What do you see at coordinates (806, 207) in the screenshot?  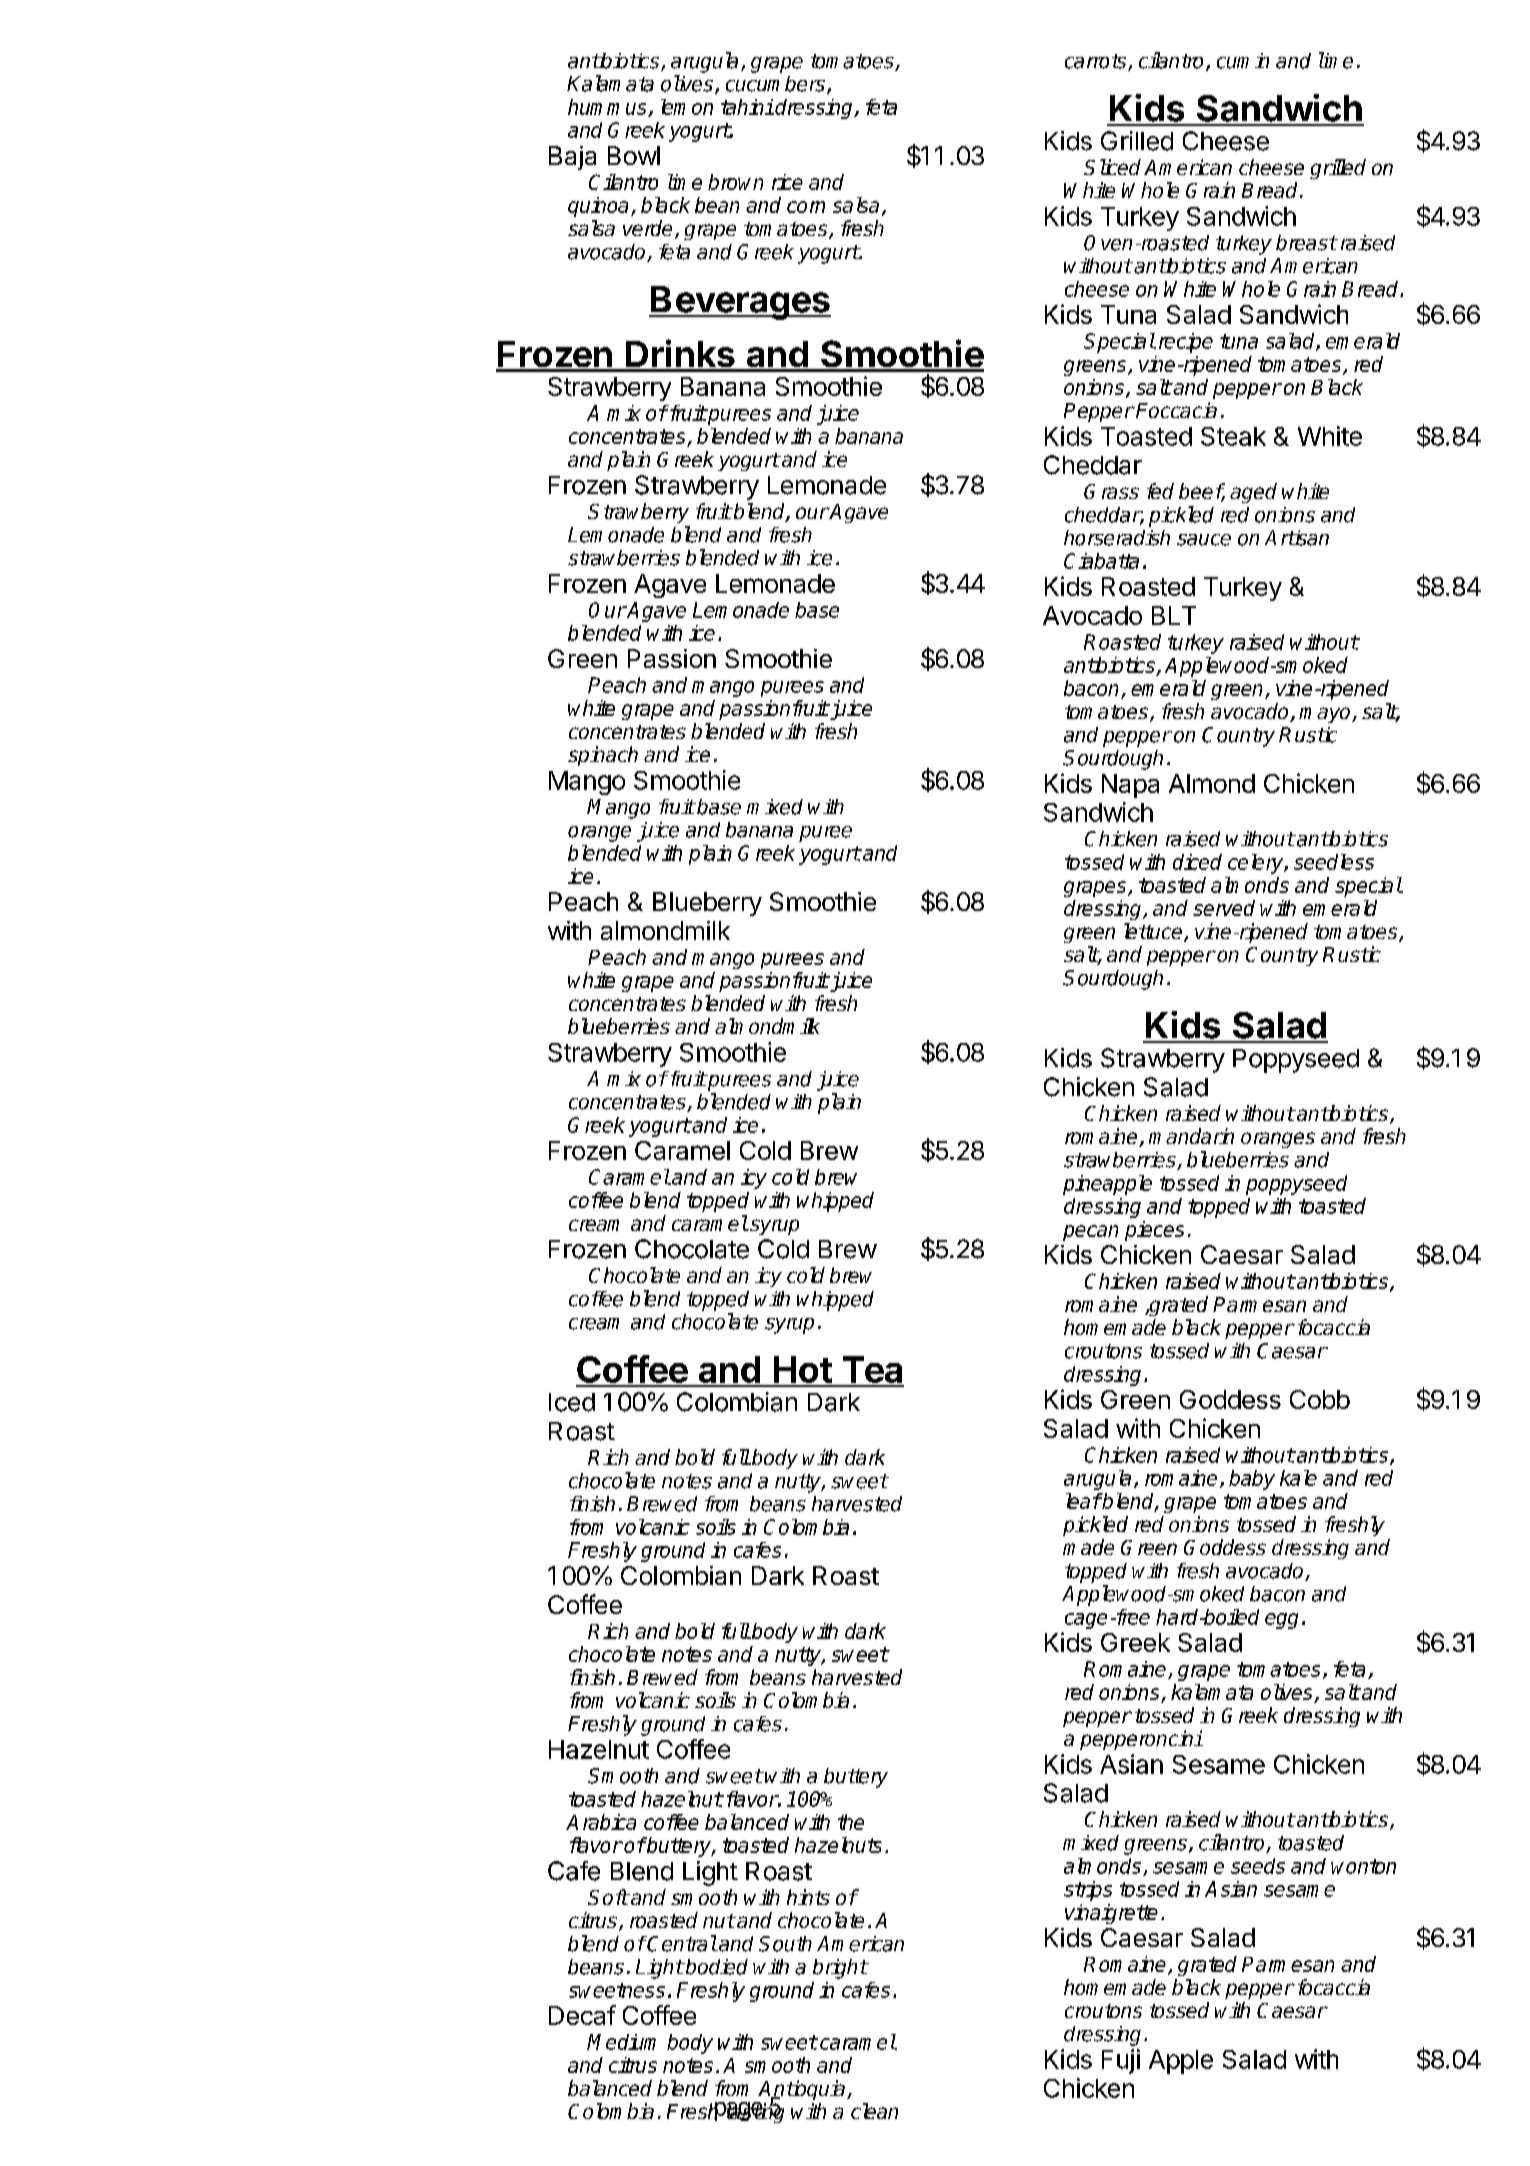 I see `corn` at bounding box center [806, 207].
